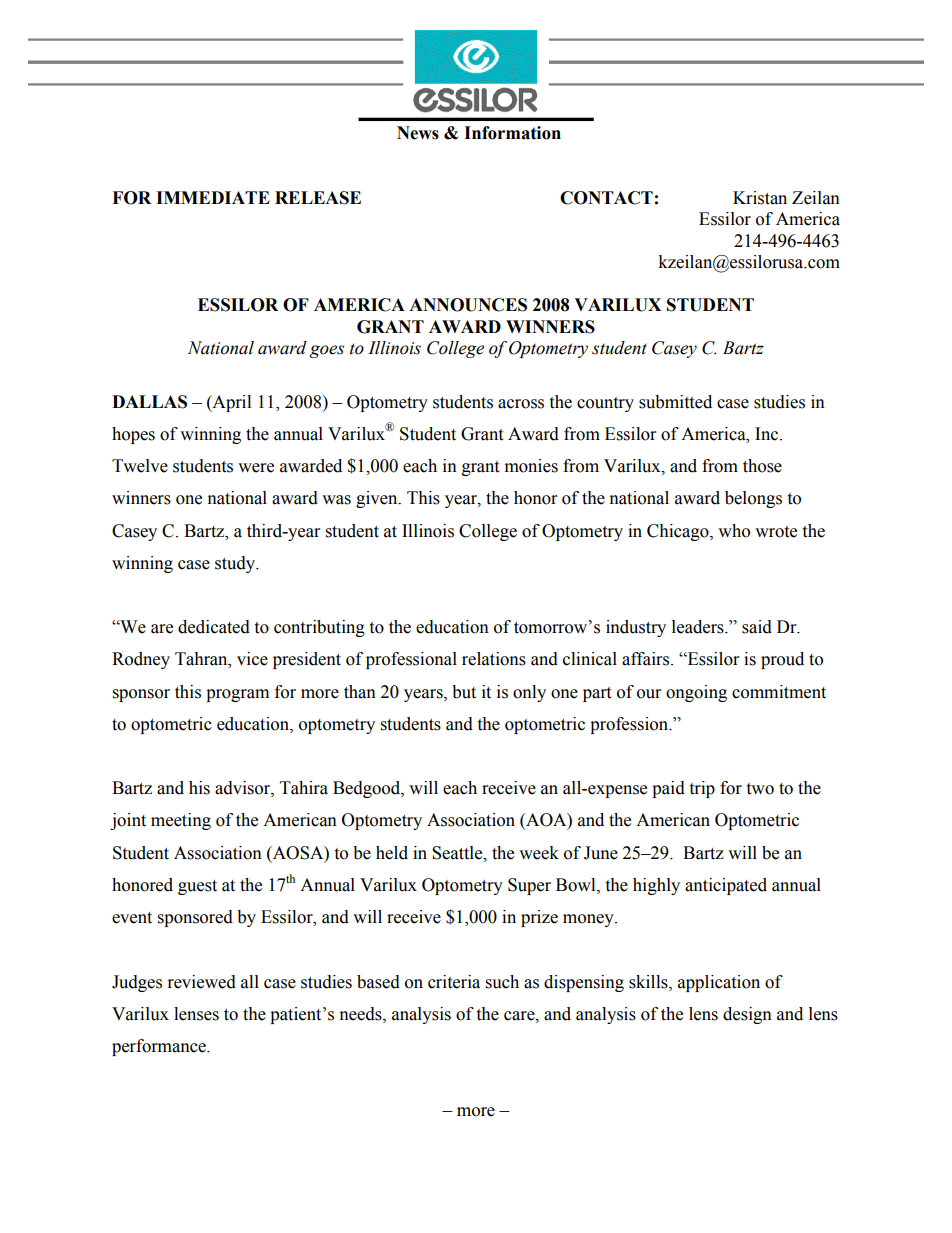  I want to click on anticipated, so click(726, 886).
